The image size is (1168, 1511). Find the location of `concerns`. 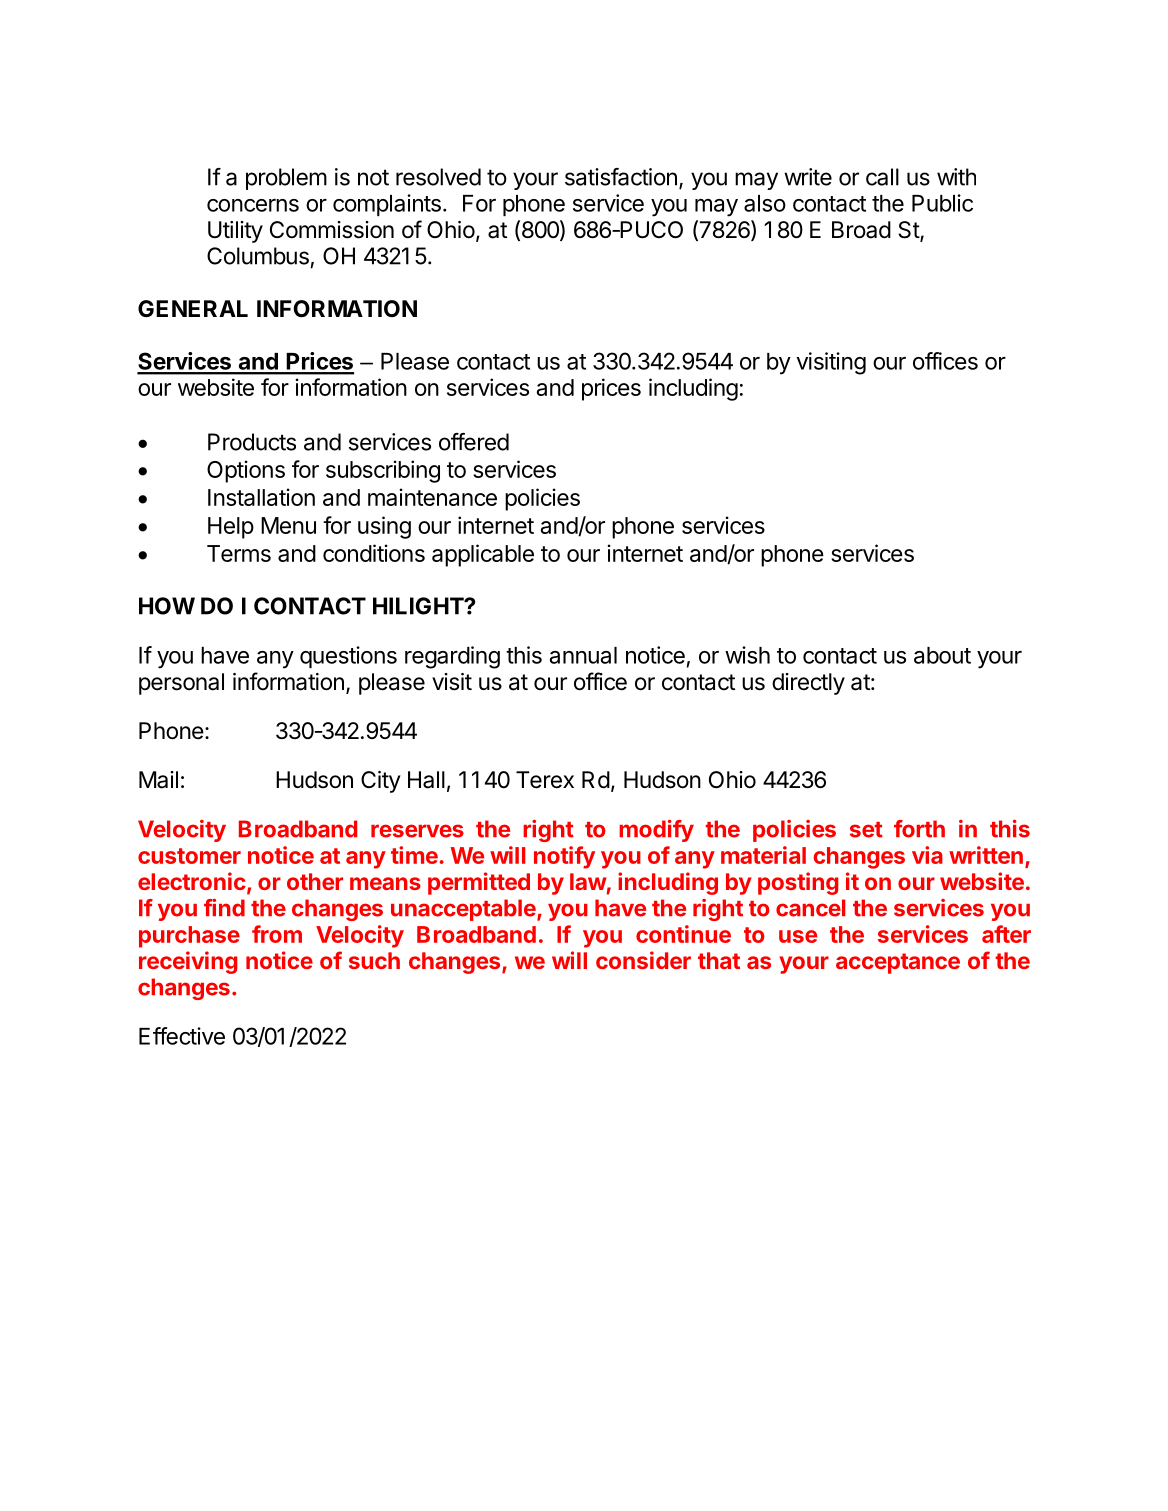

concerns is located at coordinates (253, 205).
